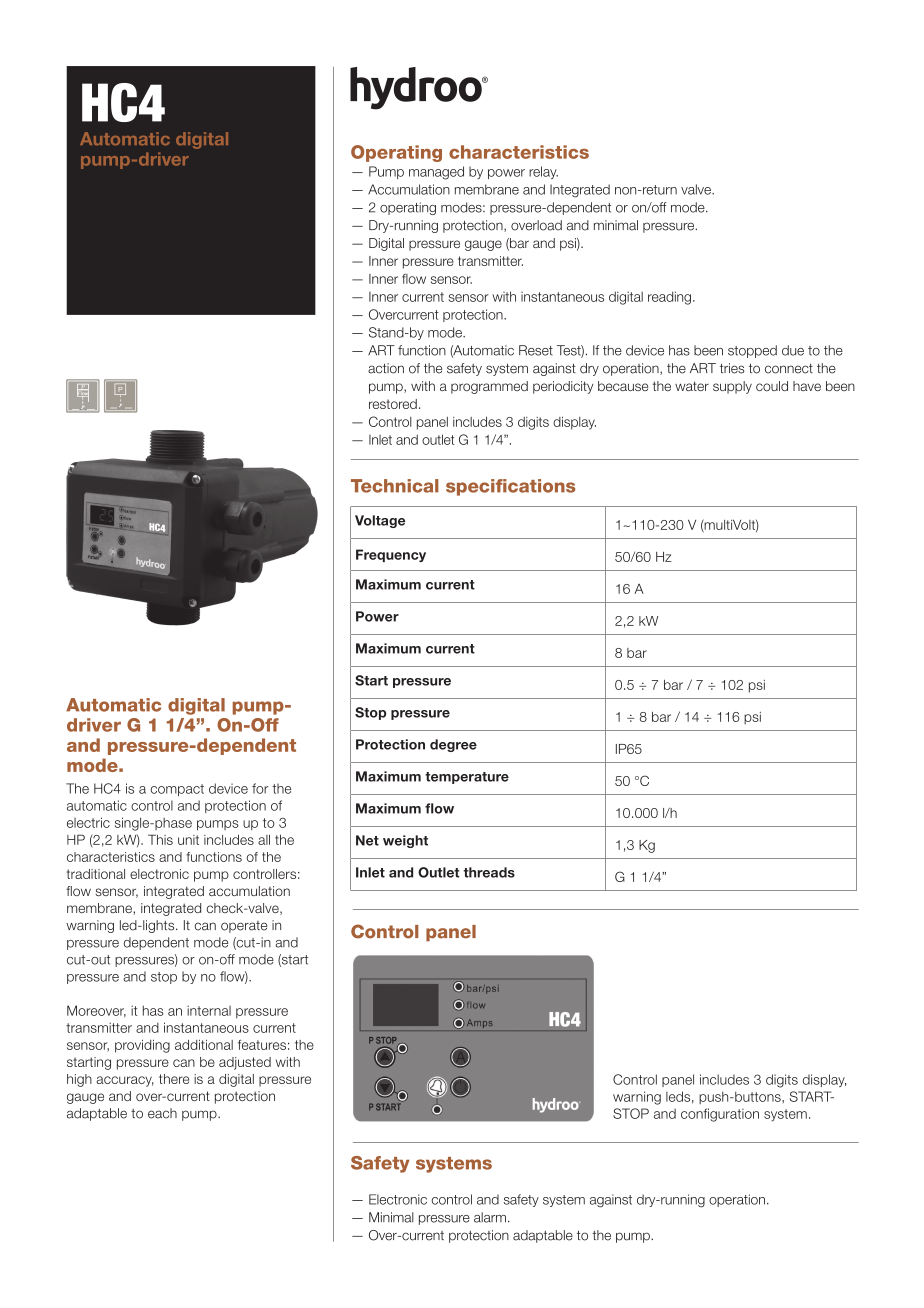  Describe the element at coordinates (490, 1217) in the image. I see `alarm` at that location.
